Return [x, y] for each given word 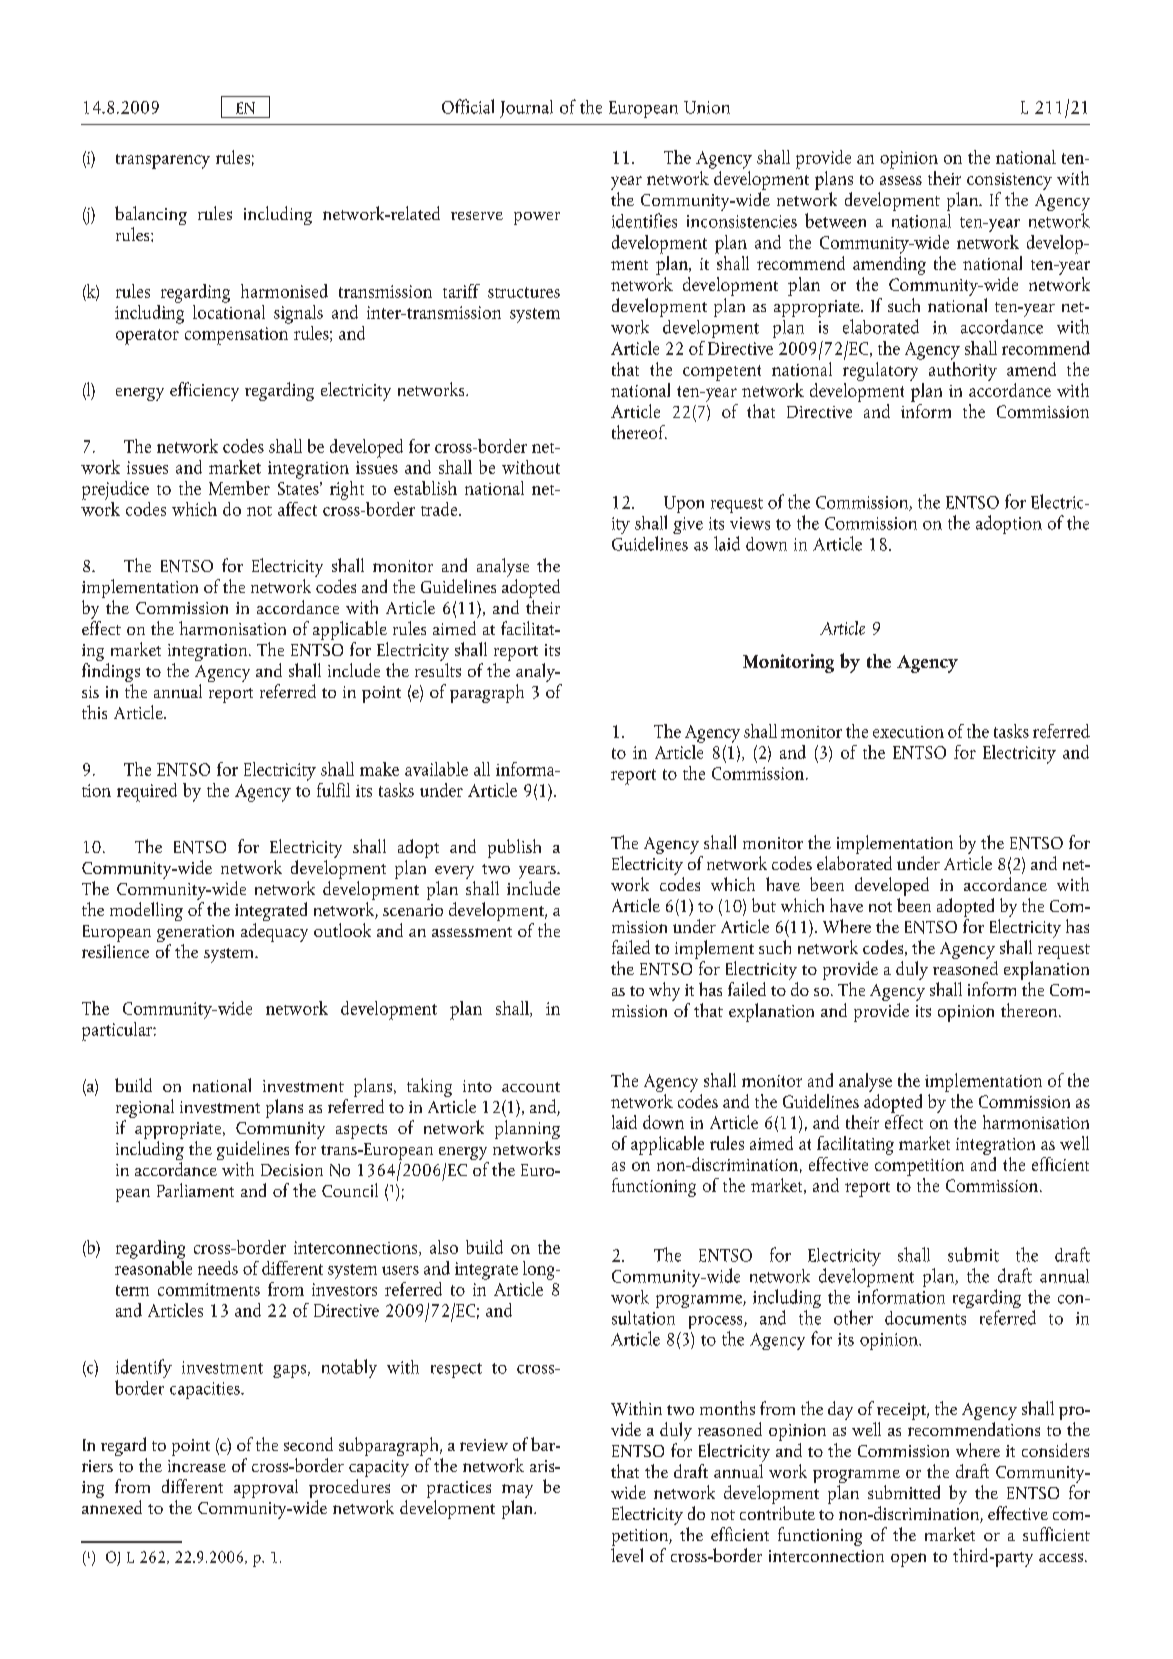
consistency [1009, 181]
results [438, 668]
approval [266, 1488]
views [750, 523]
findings [111, 672]
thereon [1030, 1010]
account [531, 1087]
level [627, 1553]
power [537, 218]
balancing [151, 217]
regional [145, 1110]
